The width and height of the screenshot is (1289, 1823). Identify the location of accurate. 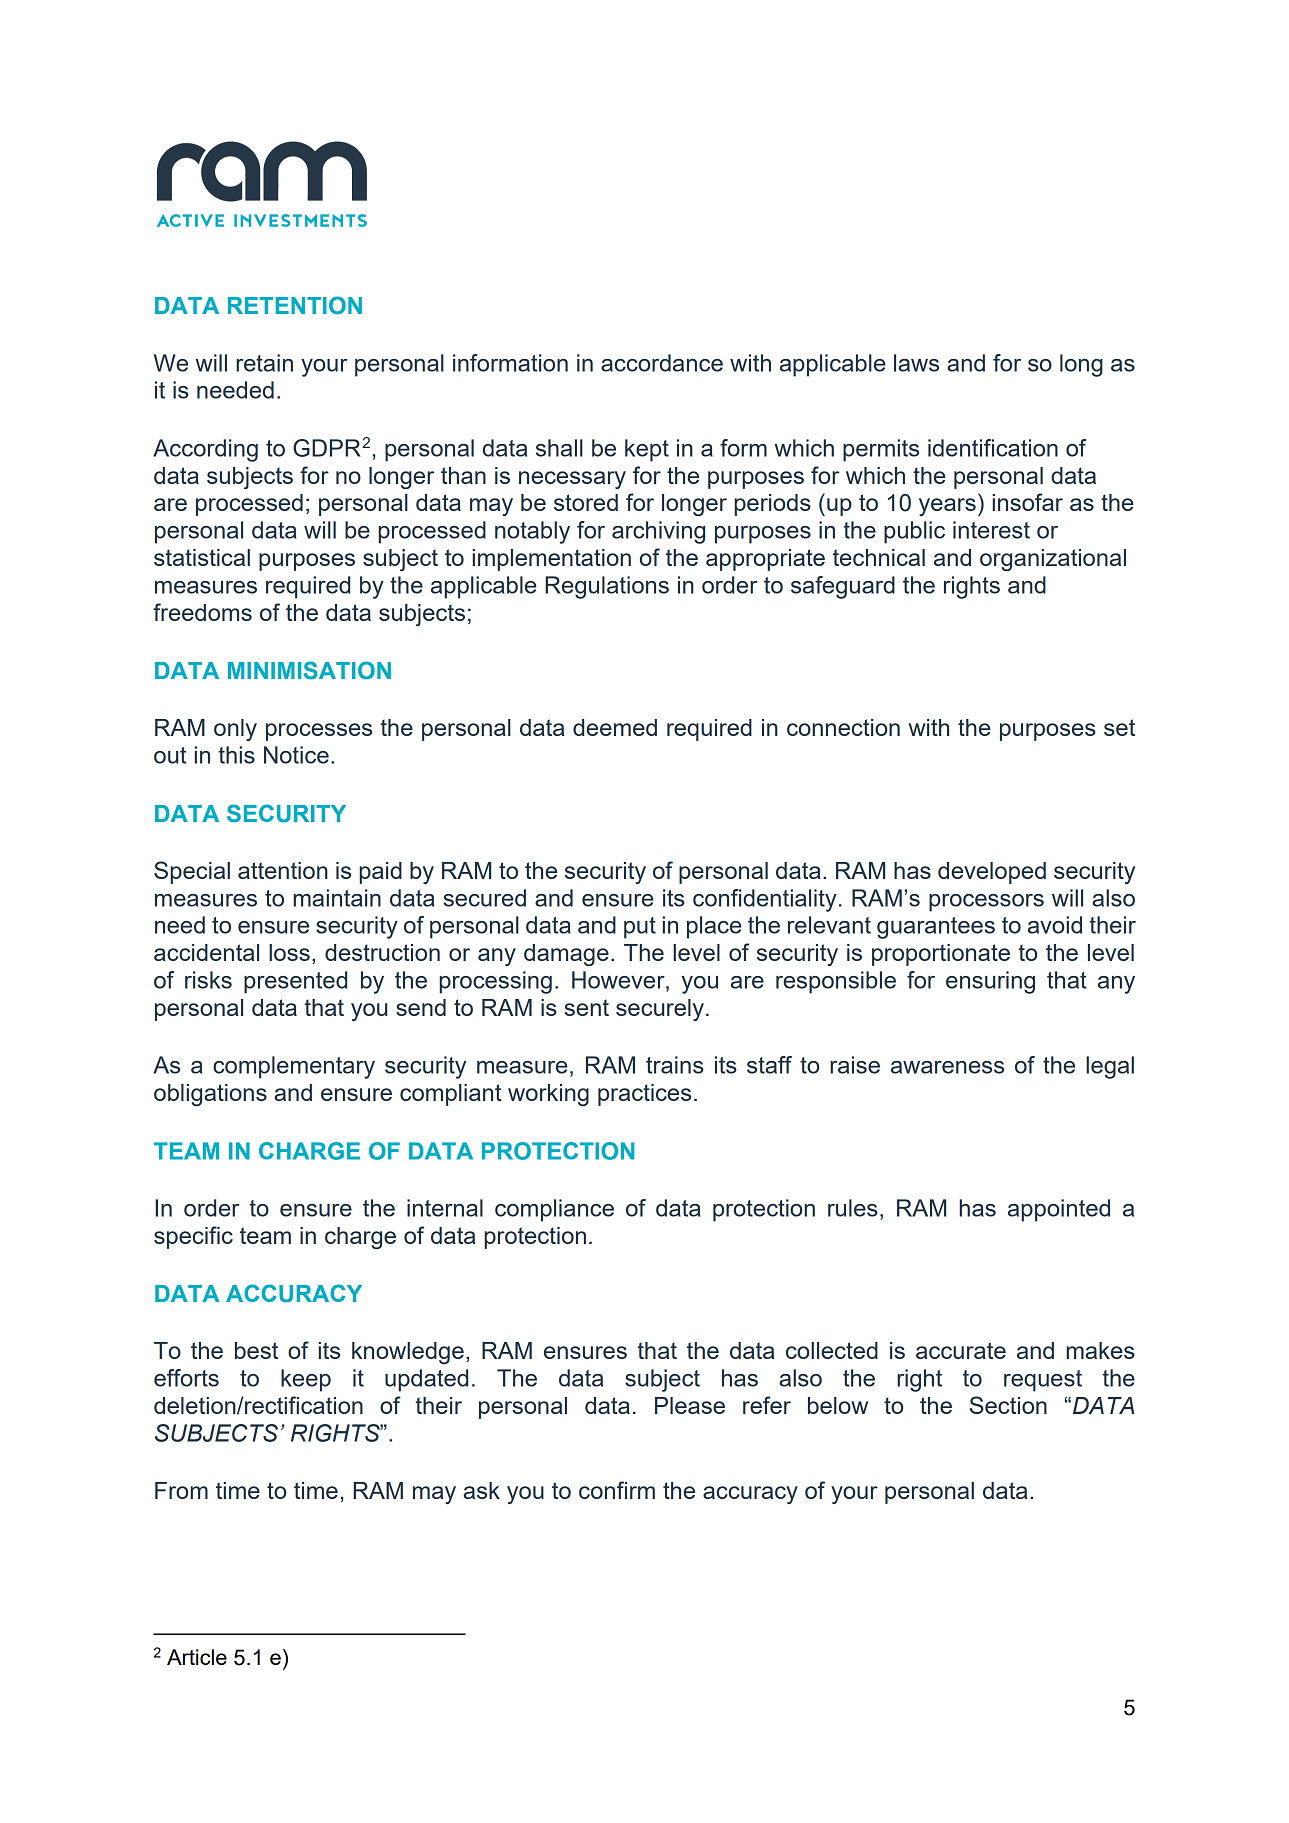
(961, 1350).
